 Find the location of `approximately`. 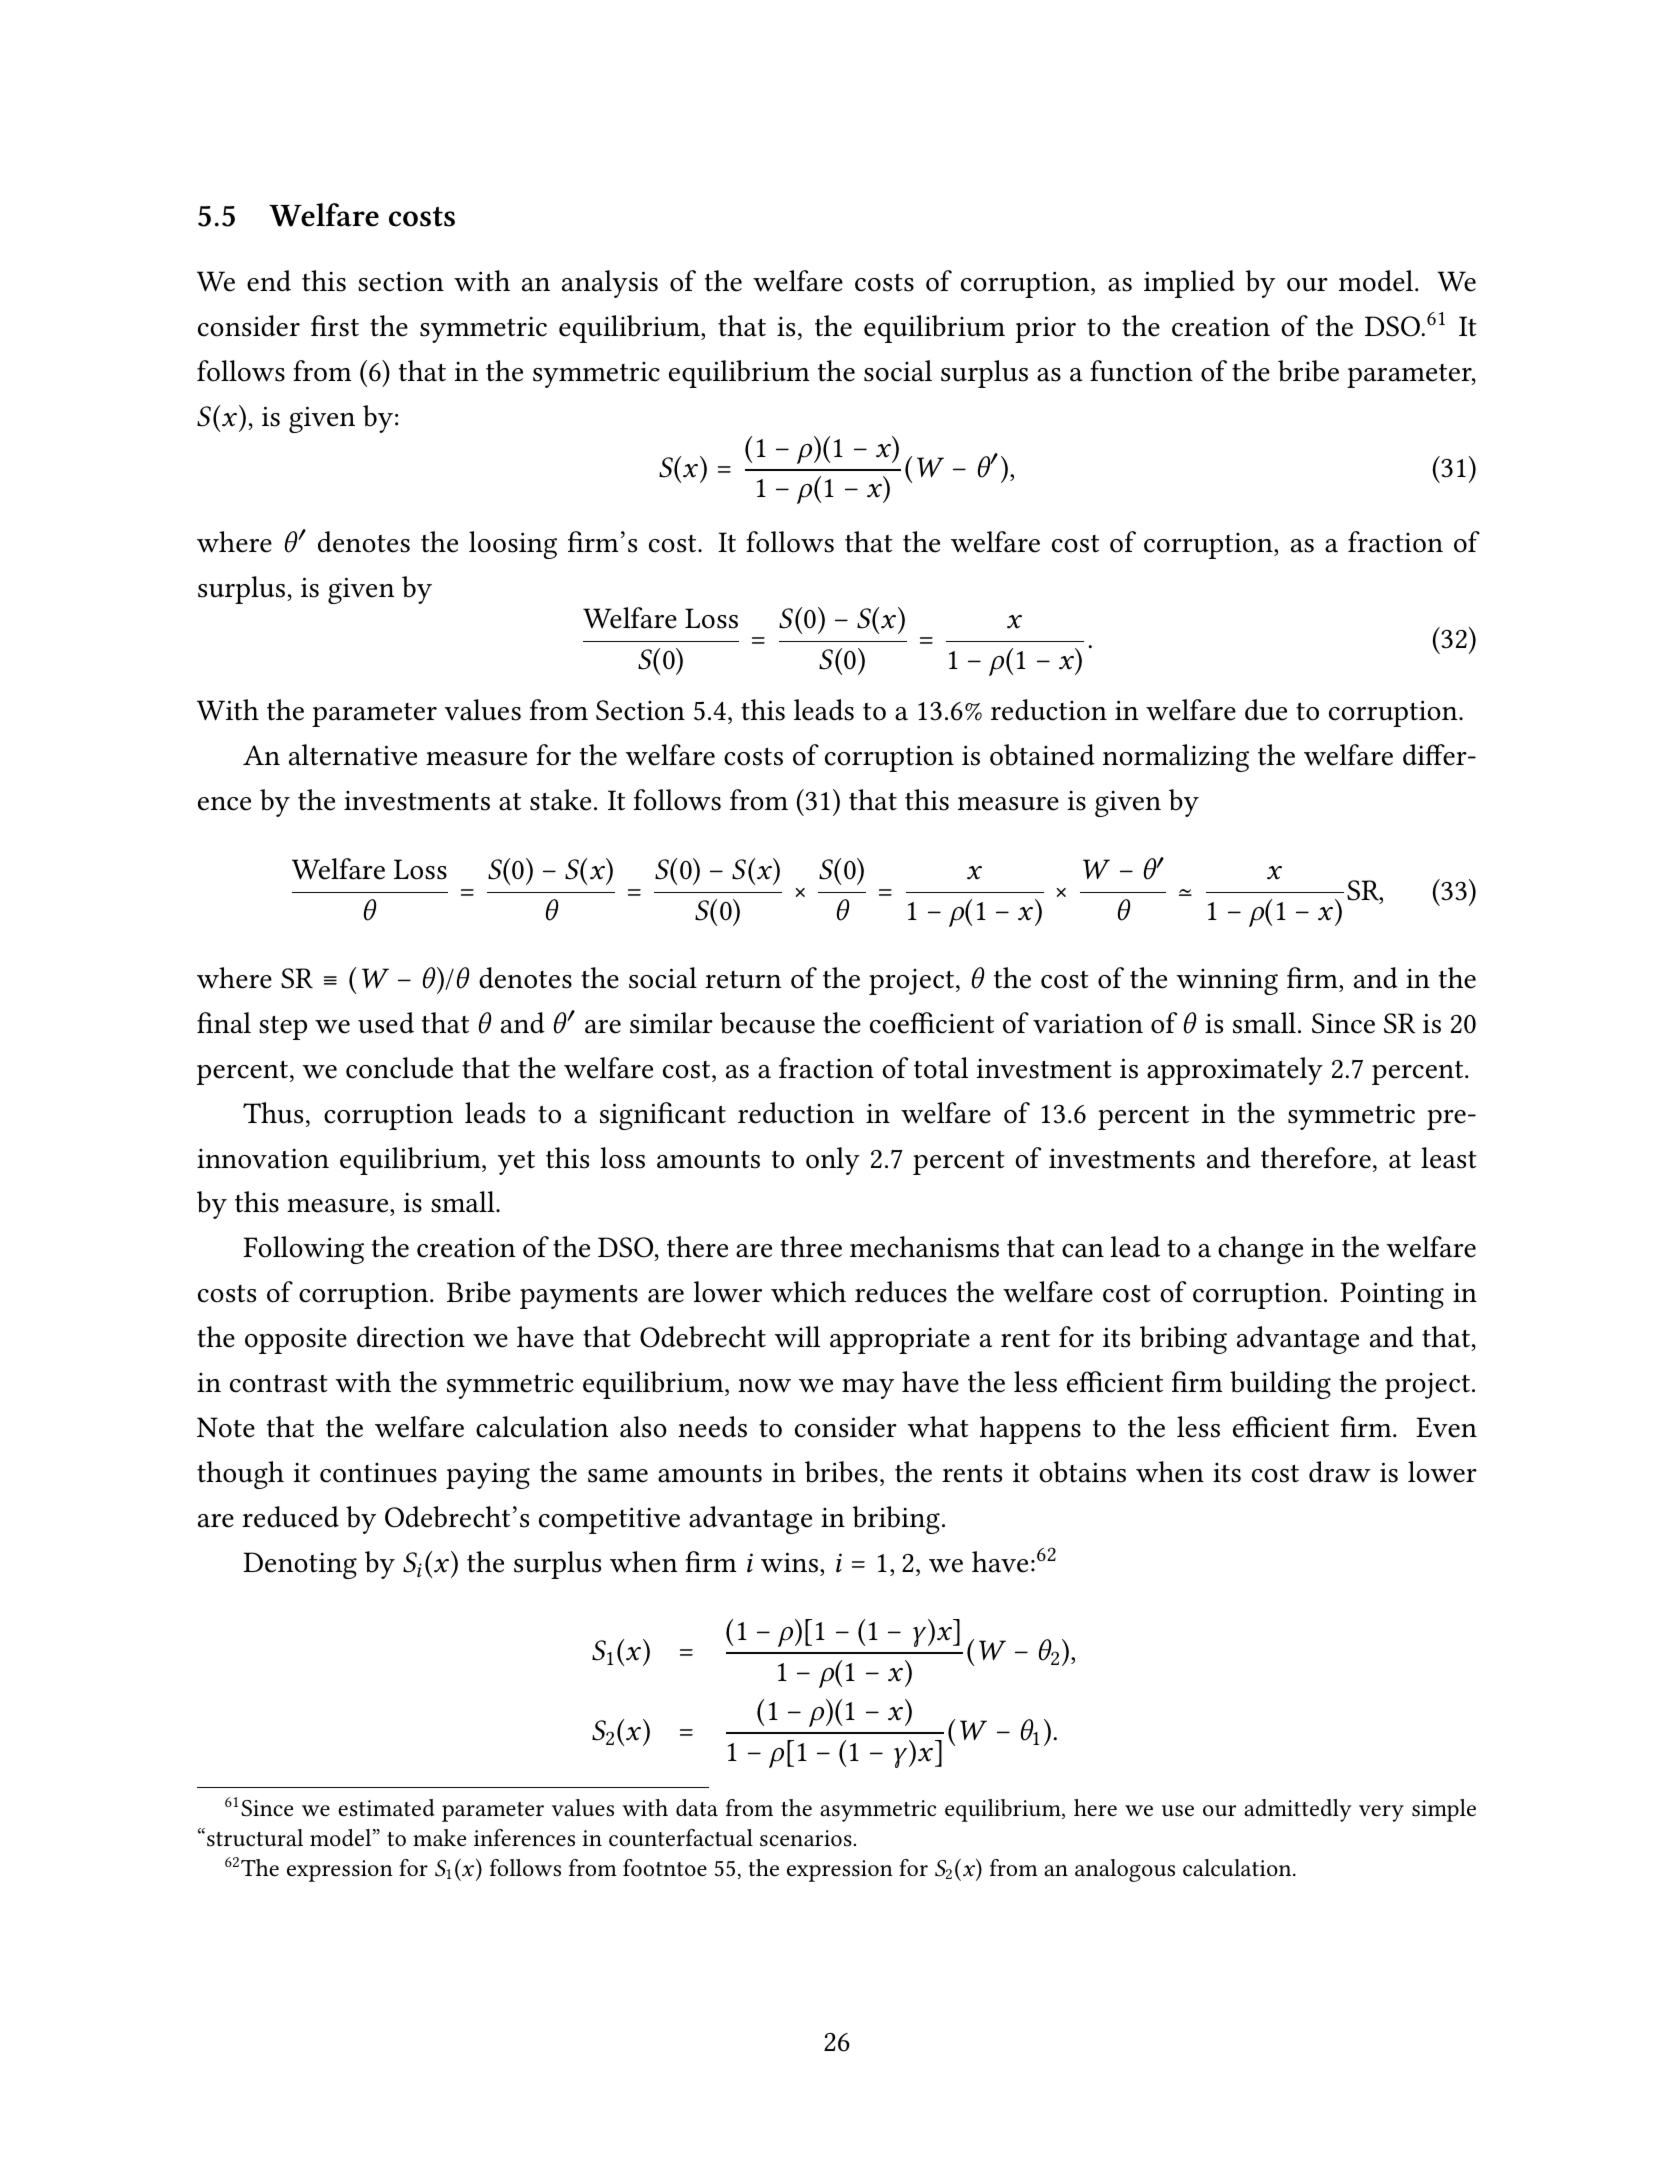

approximately is located at coordinates (1235, 1071).
